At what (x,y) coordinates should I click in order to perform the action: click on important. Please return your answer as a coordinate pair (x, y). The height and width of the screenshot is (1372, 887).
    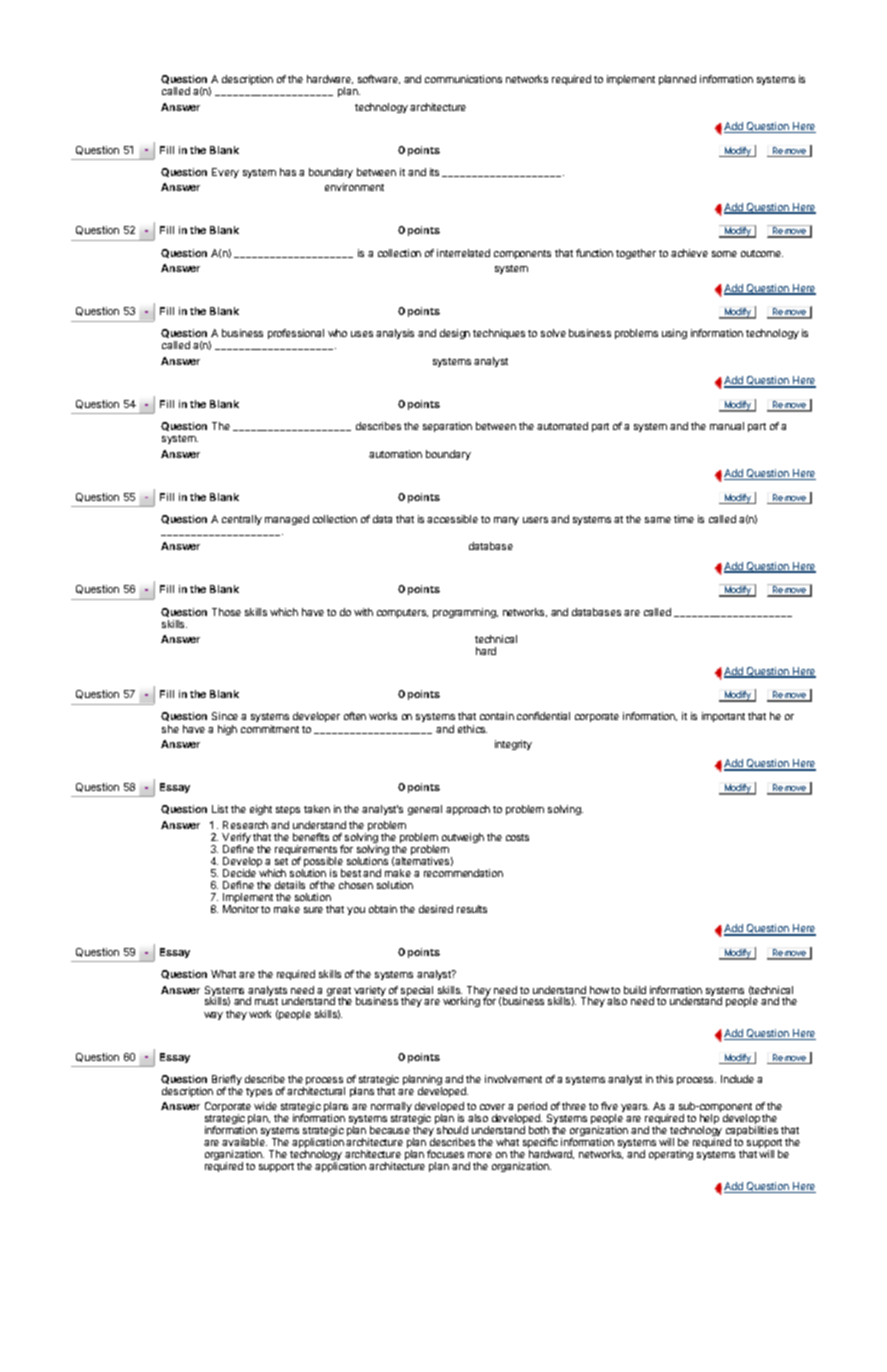
    Looking at the image, I should click on (723, 717).
